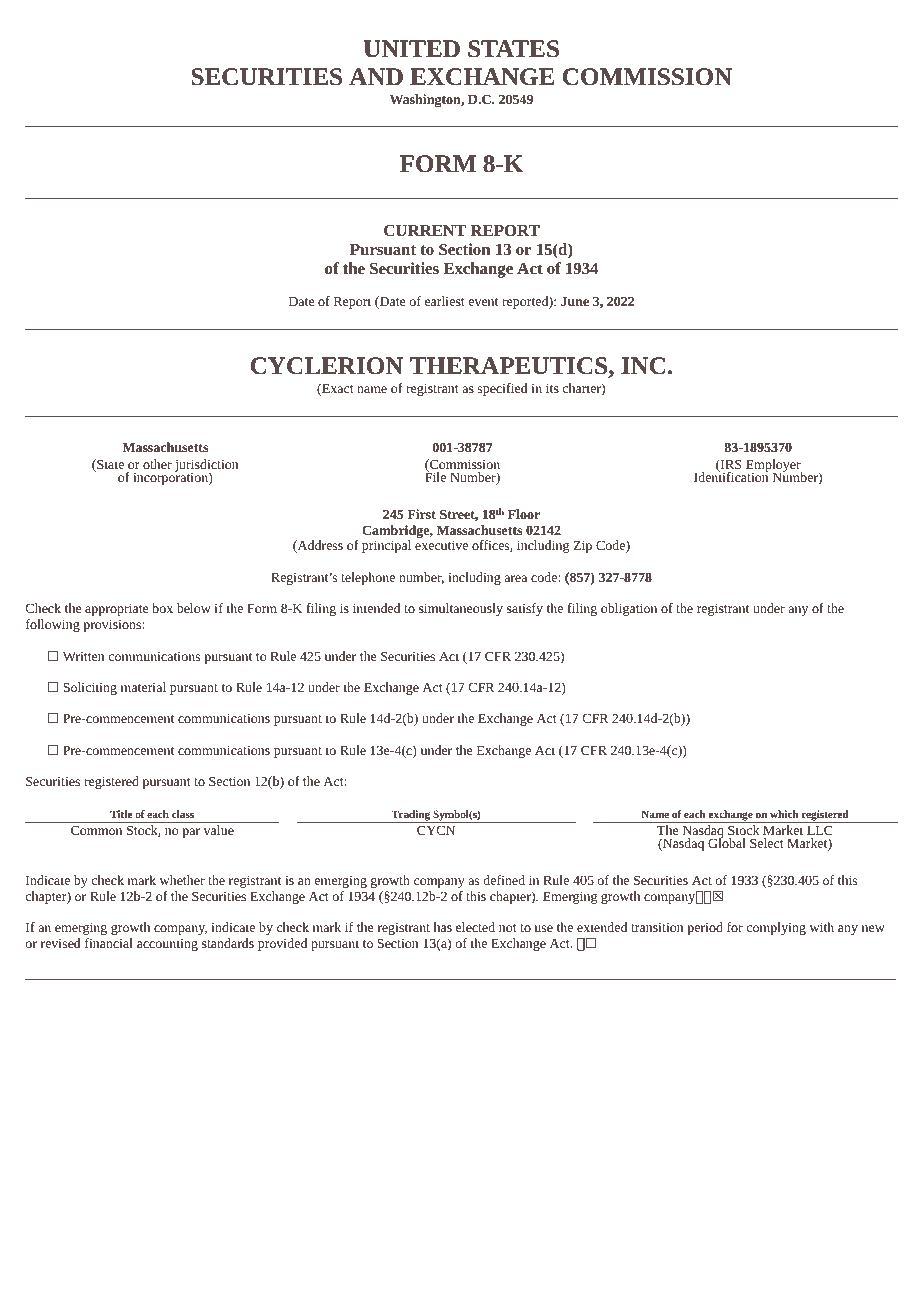 The image size is (924, 1308). I want to click on other, so click(157, 464).
